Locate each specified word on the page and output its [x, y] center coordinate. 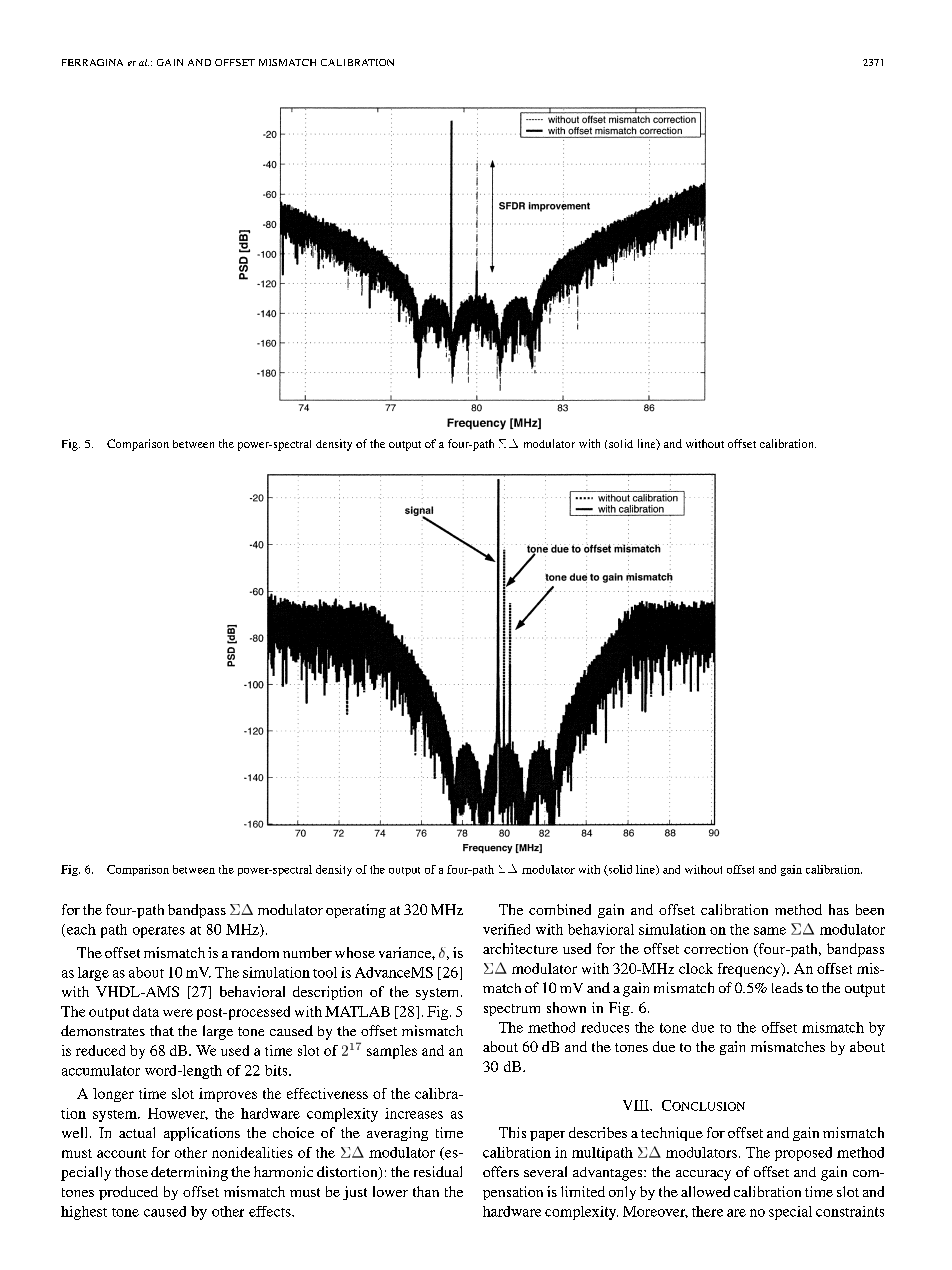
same [770, 931]
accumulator [101, 1070]
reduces [605, 1027]
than [426, 1191]
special [790, 1213]
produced [128, 1193]
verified [506, 929]
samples [392, 1052]
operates [159, 932]
